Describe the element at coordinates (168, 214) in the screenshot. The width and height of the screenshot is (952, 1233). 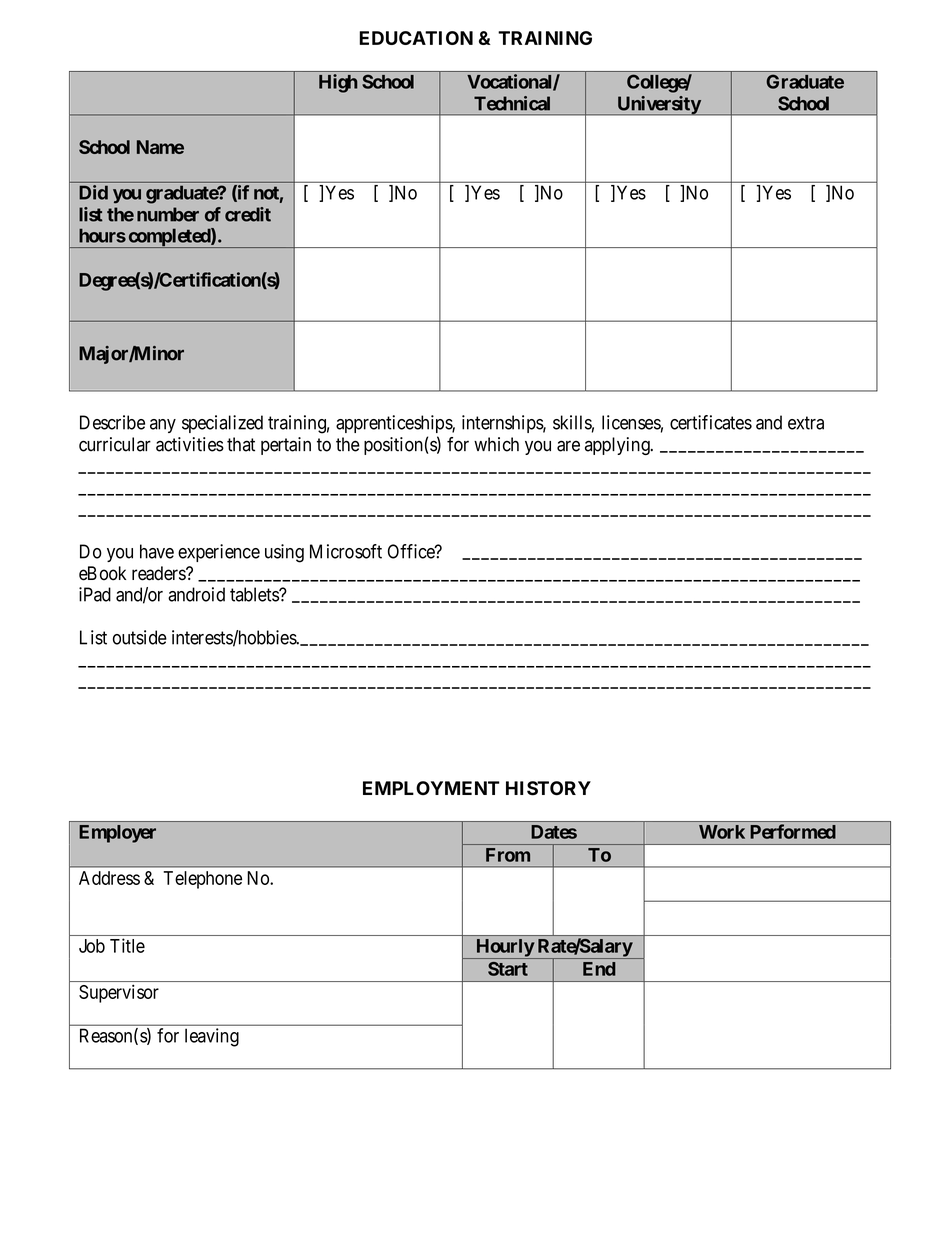
I see `number` at that location.
